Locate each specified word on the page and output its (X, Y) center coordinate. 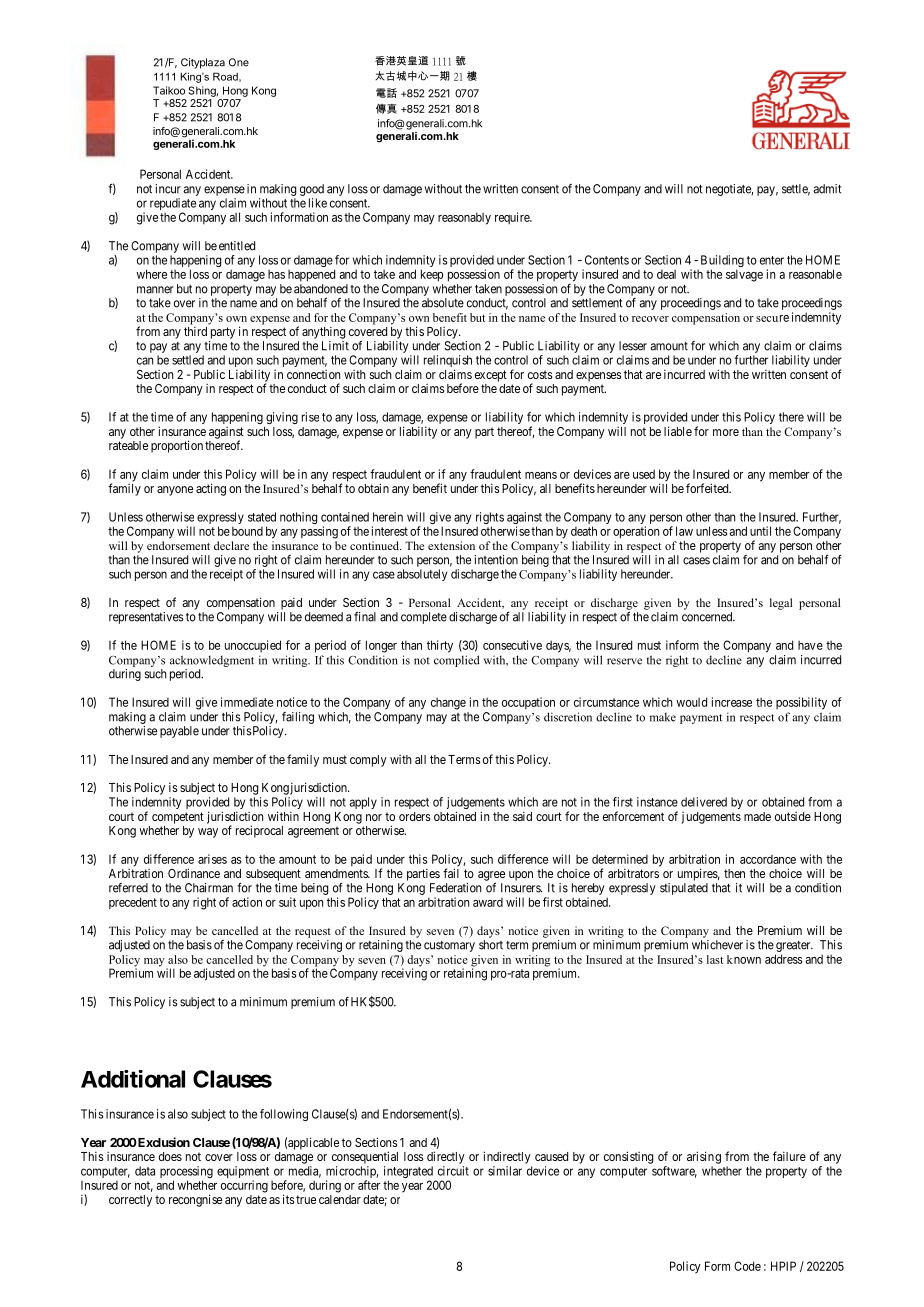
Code (747, 1266)
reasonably (464, 218)
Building (722, 262)
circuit (453, 1171)
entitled (237, 246)
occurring (244, 1186)
